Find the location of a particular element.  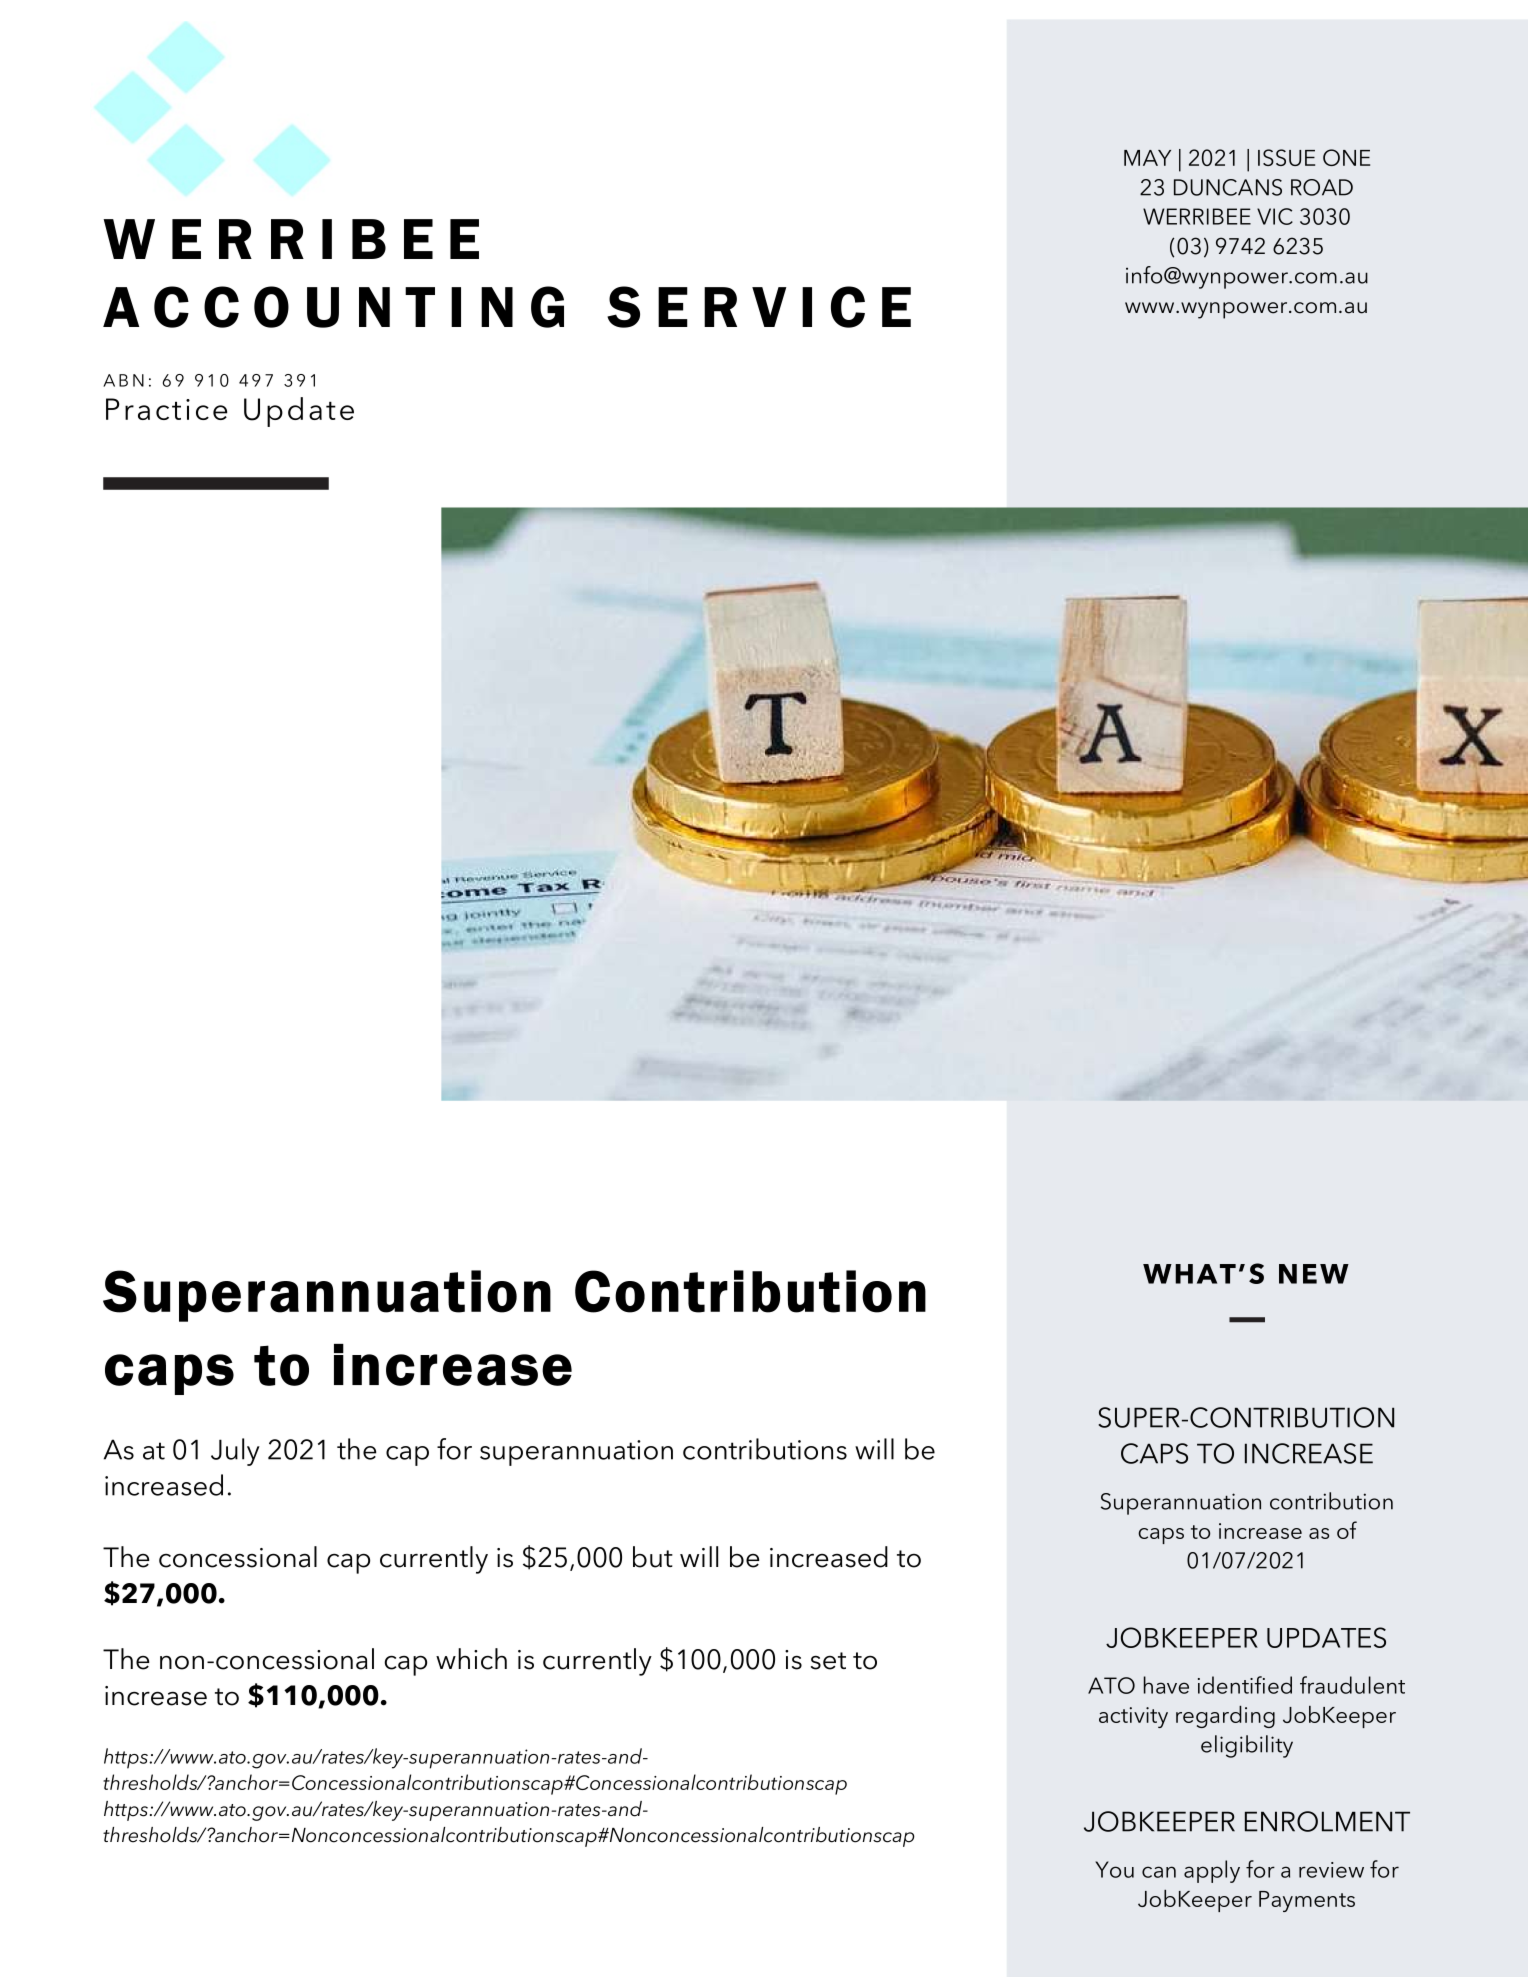

Practice is located at coordinates (166, 409).
